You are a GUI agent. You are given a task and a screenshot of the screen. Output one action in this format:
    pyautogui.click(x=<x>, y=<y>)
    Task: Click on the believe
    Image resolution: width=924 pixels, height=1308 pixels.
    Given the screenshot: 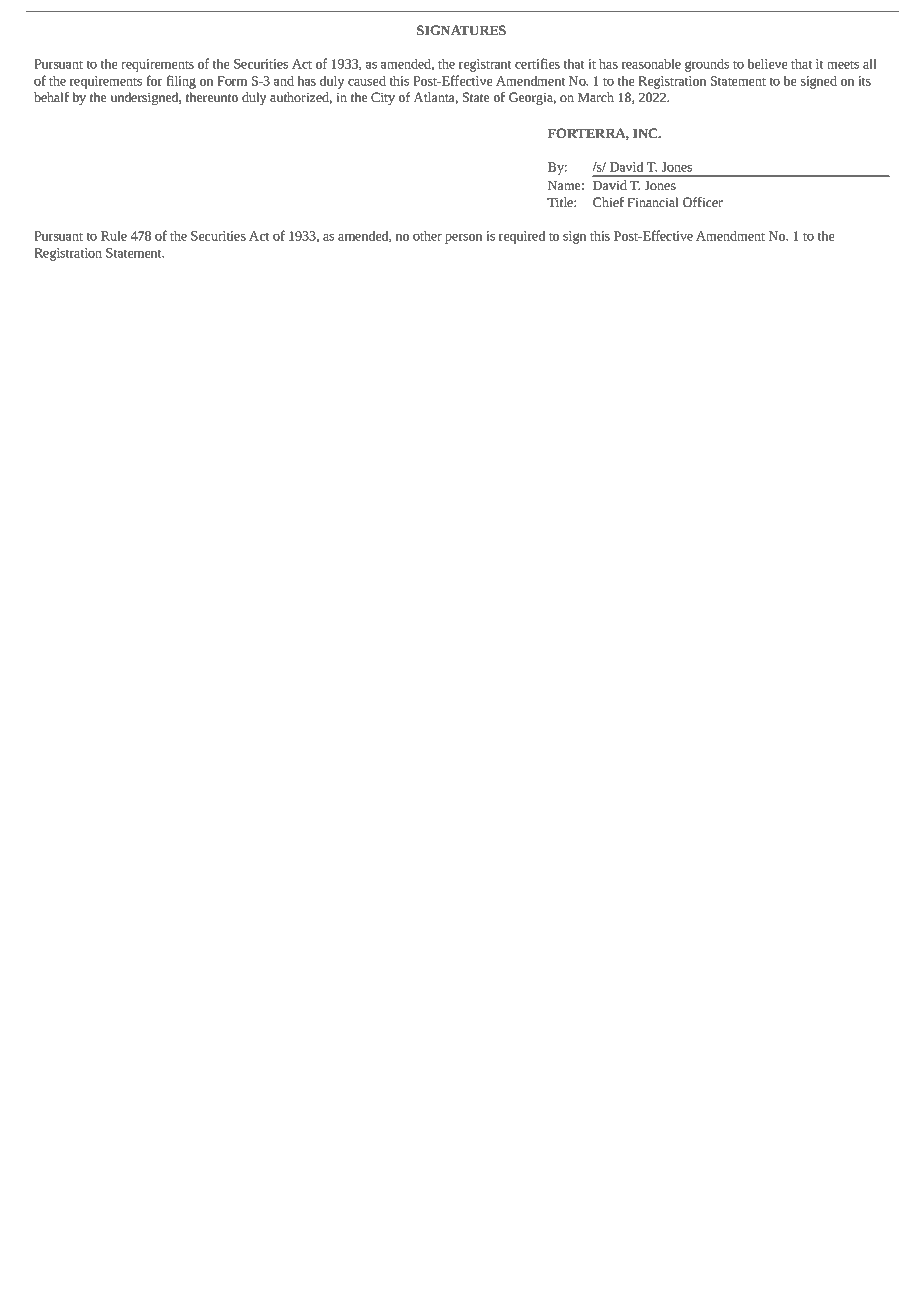 What is the action you would take?
    pyautogui.click(x=767, y=64)
